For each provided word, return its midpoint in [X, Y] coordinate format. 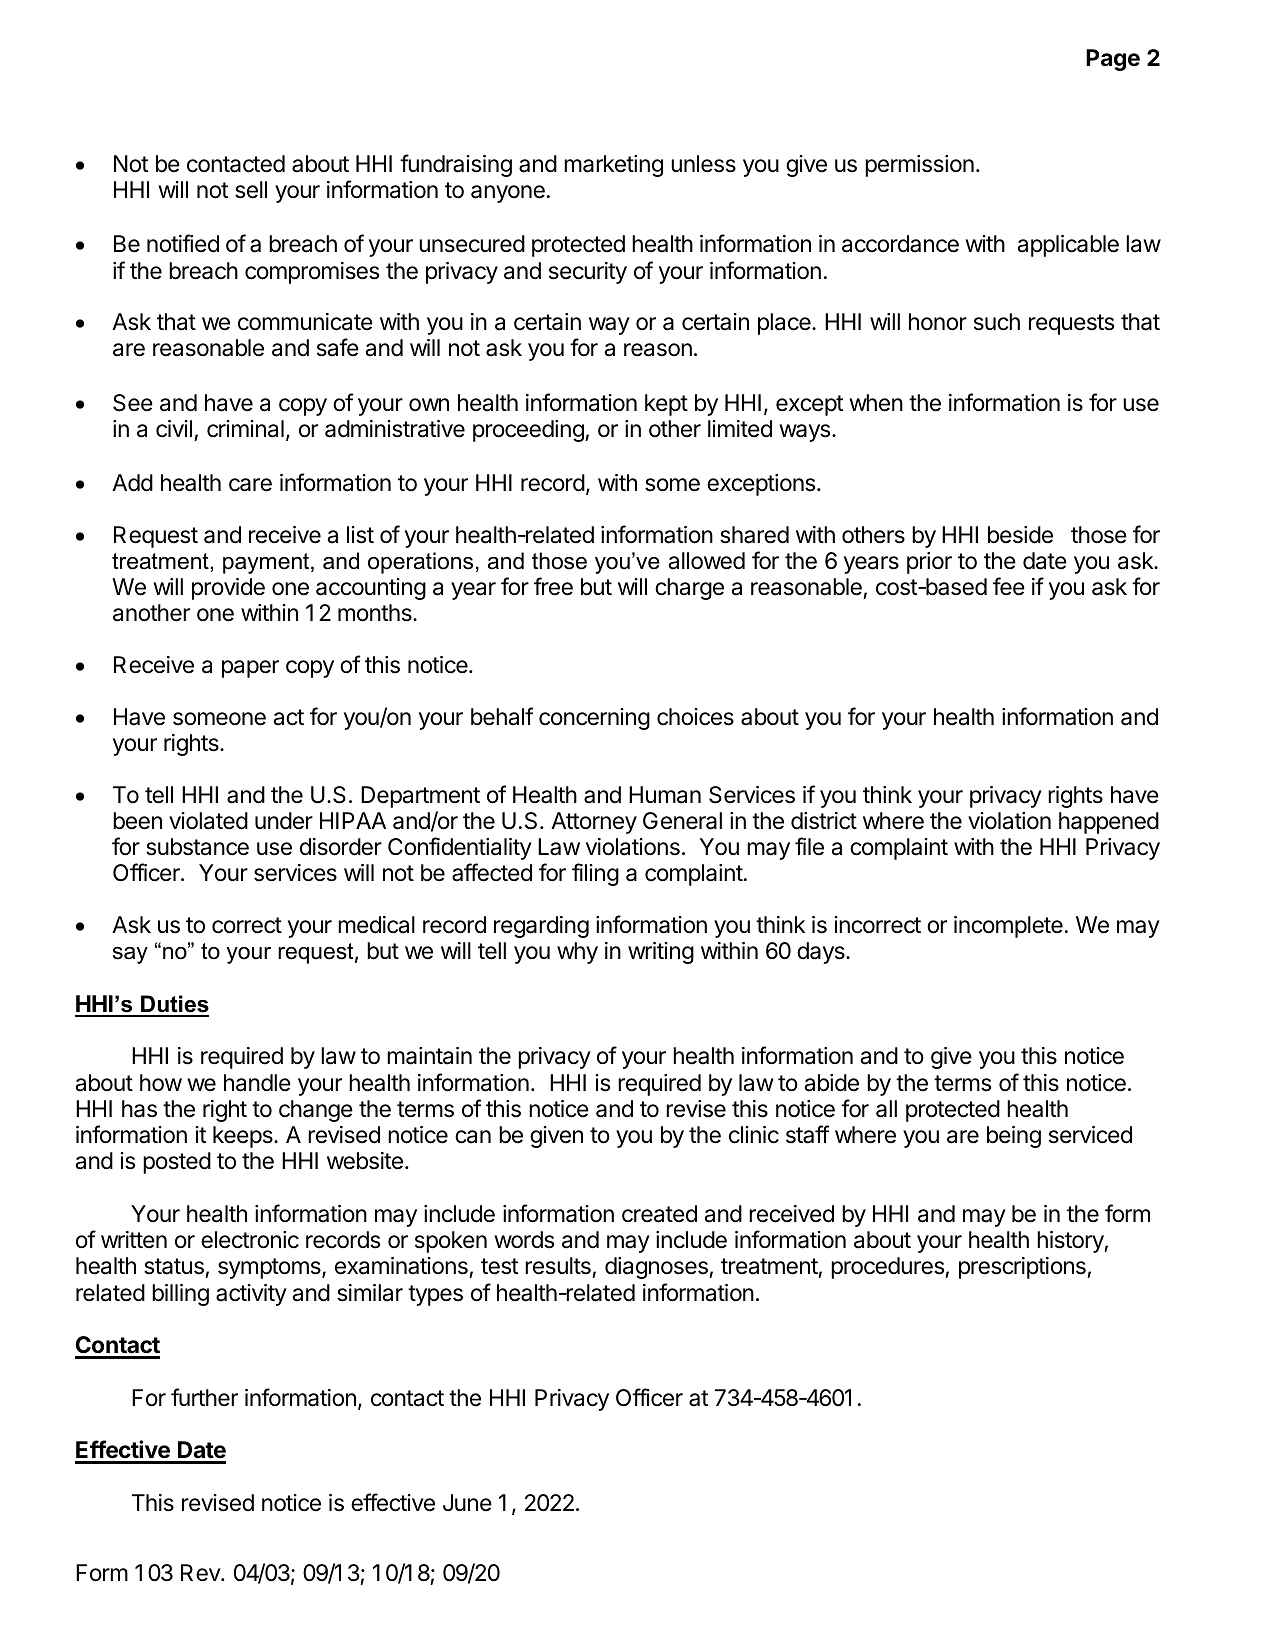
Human [665, 795]
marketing [613, 166]
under [284, 821]
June [467, 1503]
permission [919, 166]
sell [251, 190]
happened [1109, 823]
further [204, 1397]
